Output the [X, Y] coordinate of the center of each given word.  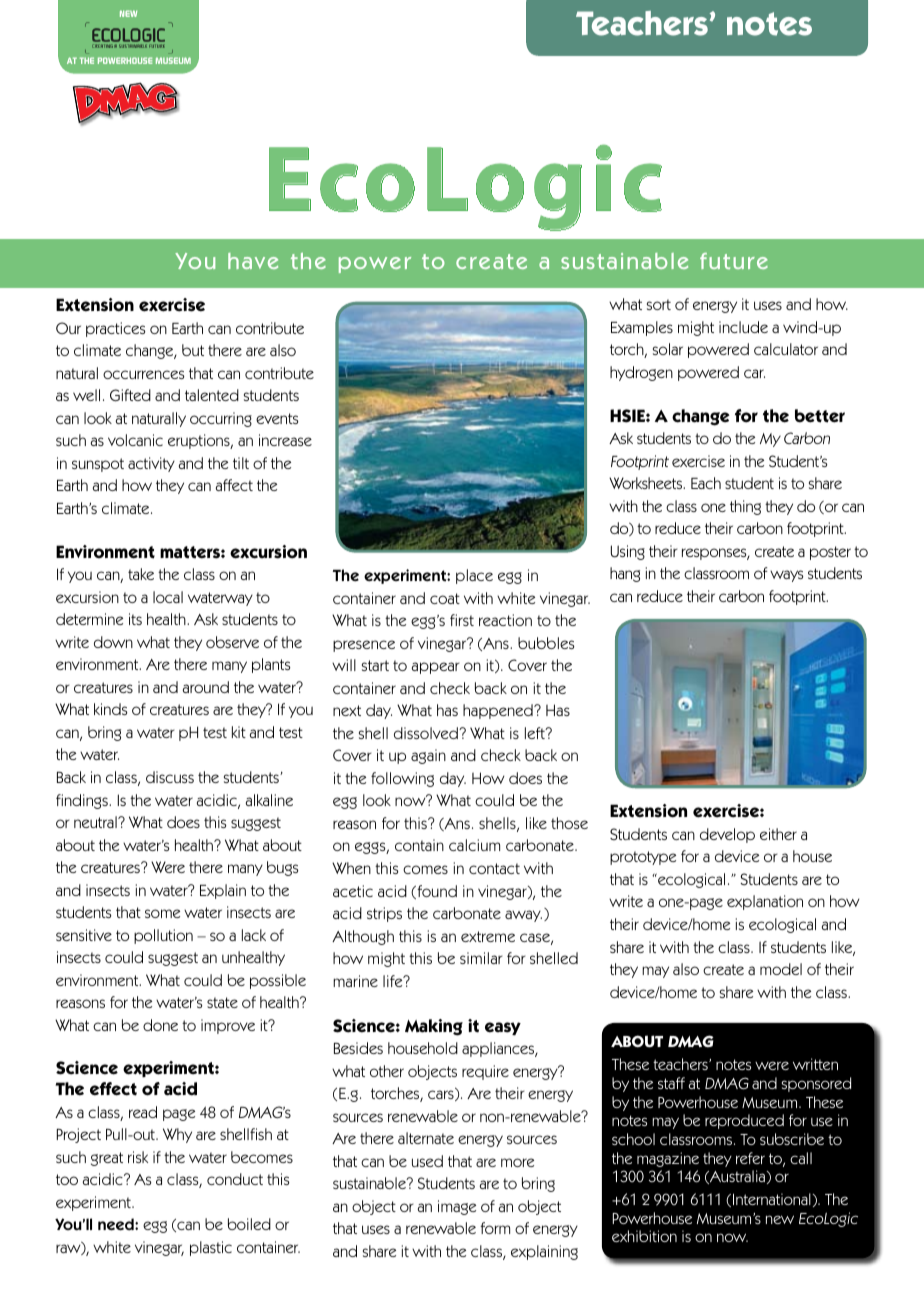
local [168, 597]
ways [787, 576]
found [436, 892]
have [253, 261]
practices [116, 329]
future [734, 261]
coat [445, 598]
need [117, 1224]
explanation [765, 902]
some [162, 913]
